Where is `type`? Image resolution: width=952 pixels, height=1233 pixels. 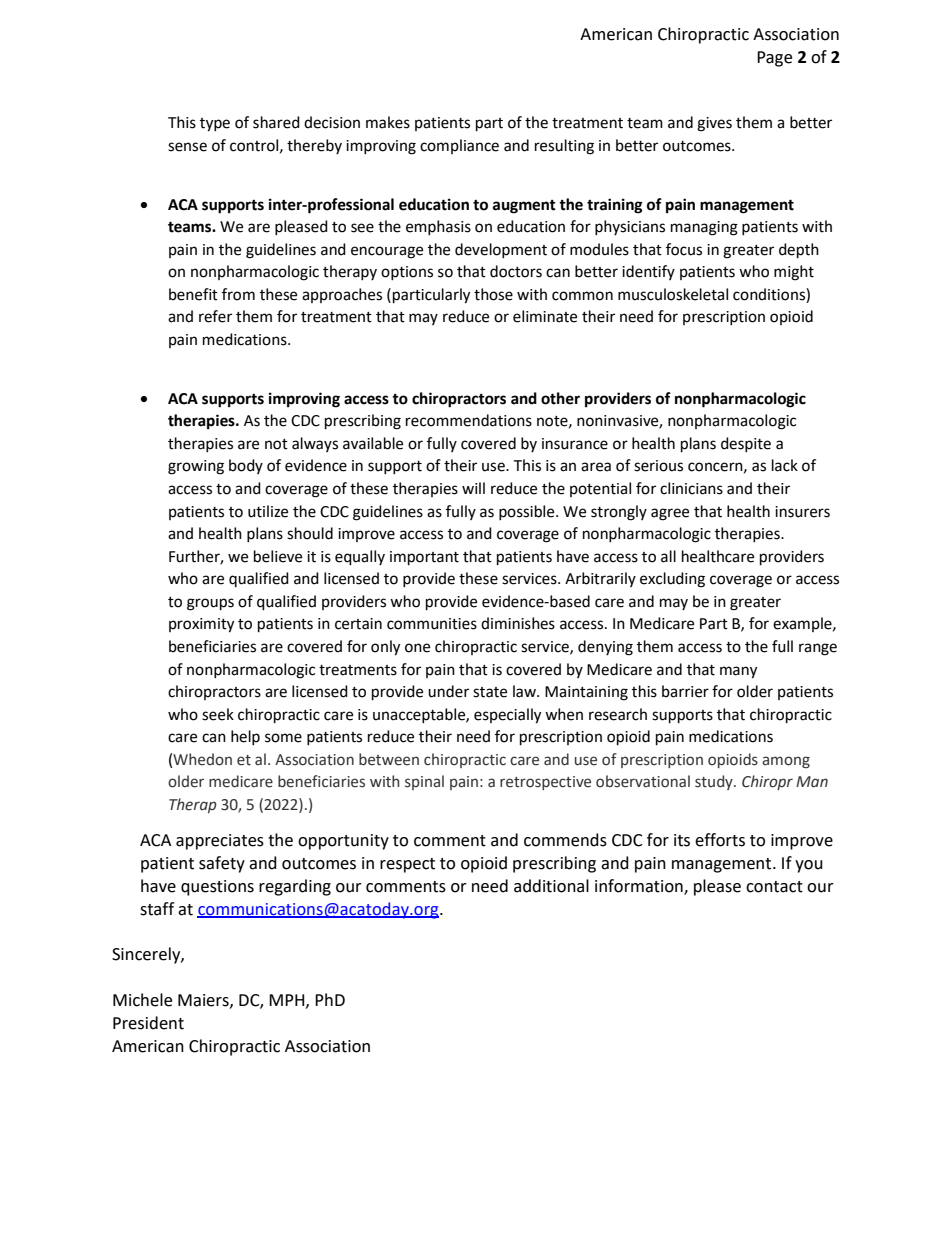 type is located at coordinates (215, 125).
